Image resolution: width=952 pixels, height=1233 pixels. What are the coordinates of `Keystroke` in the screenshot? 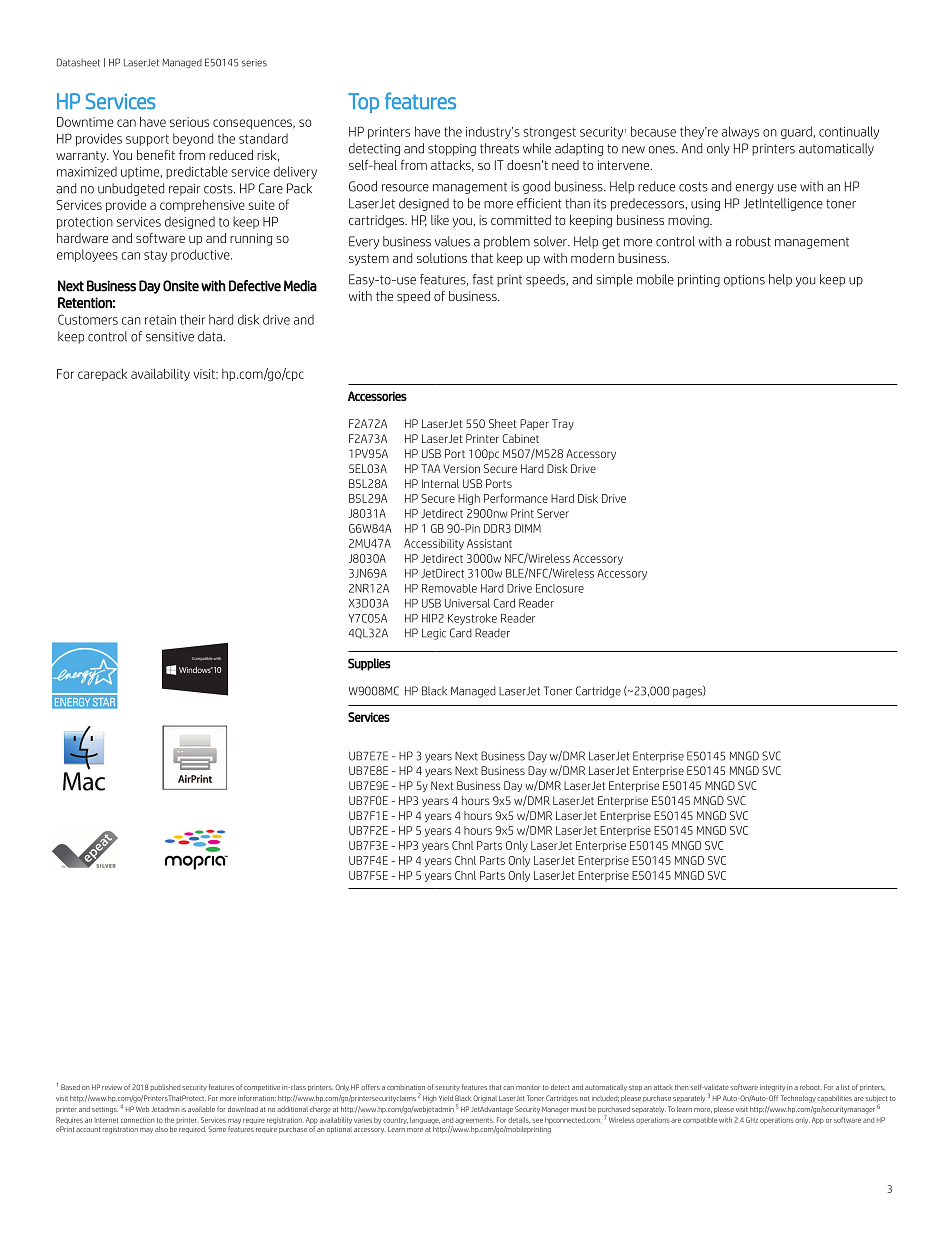 It's located at (472, 619).
